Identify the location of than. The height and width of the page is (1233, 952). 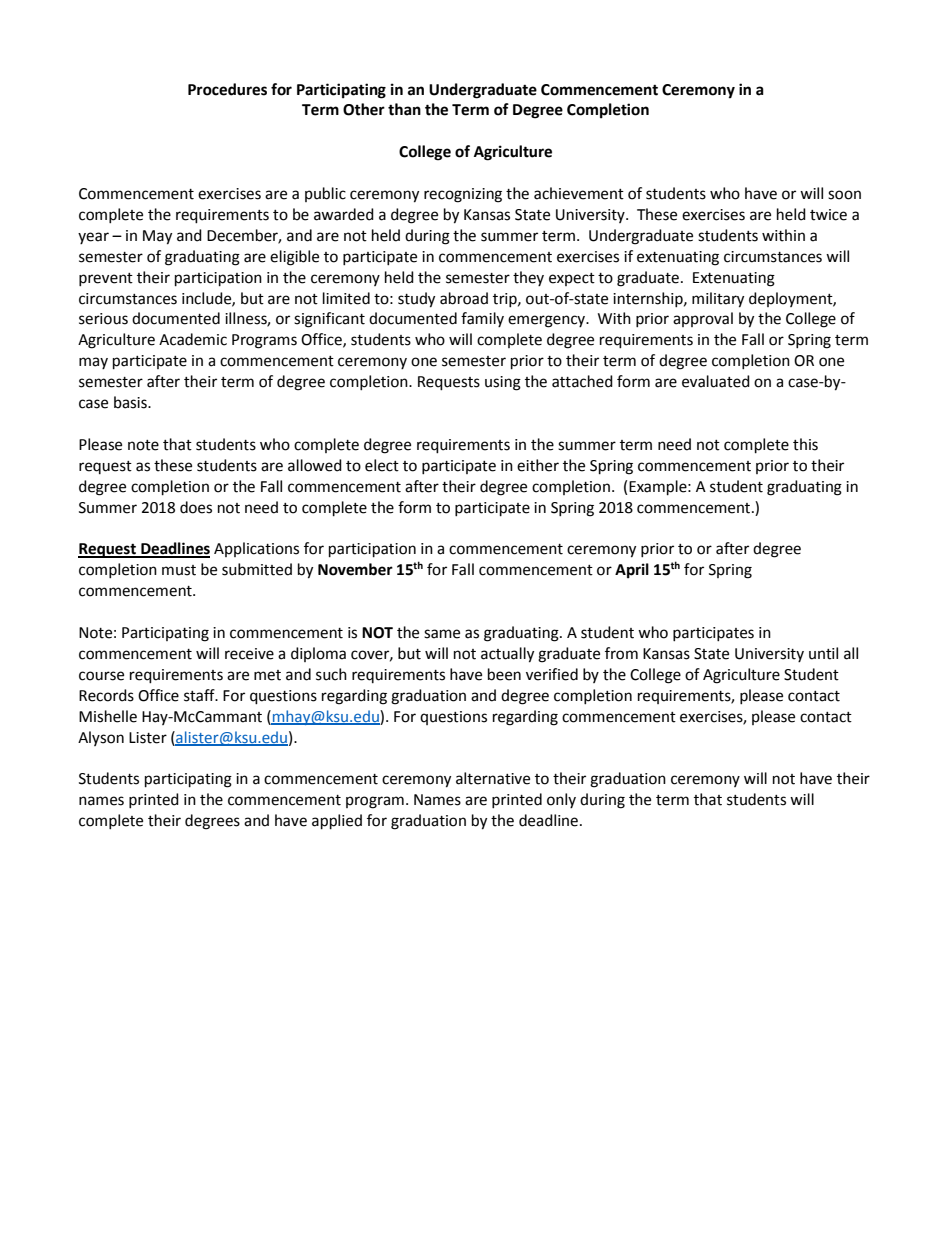
(404, 109).
